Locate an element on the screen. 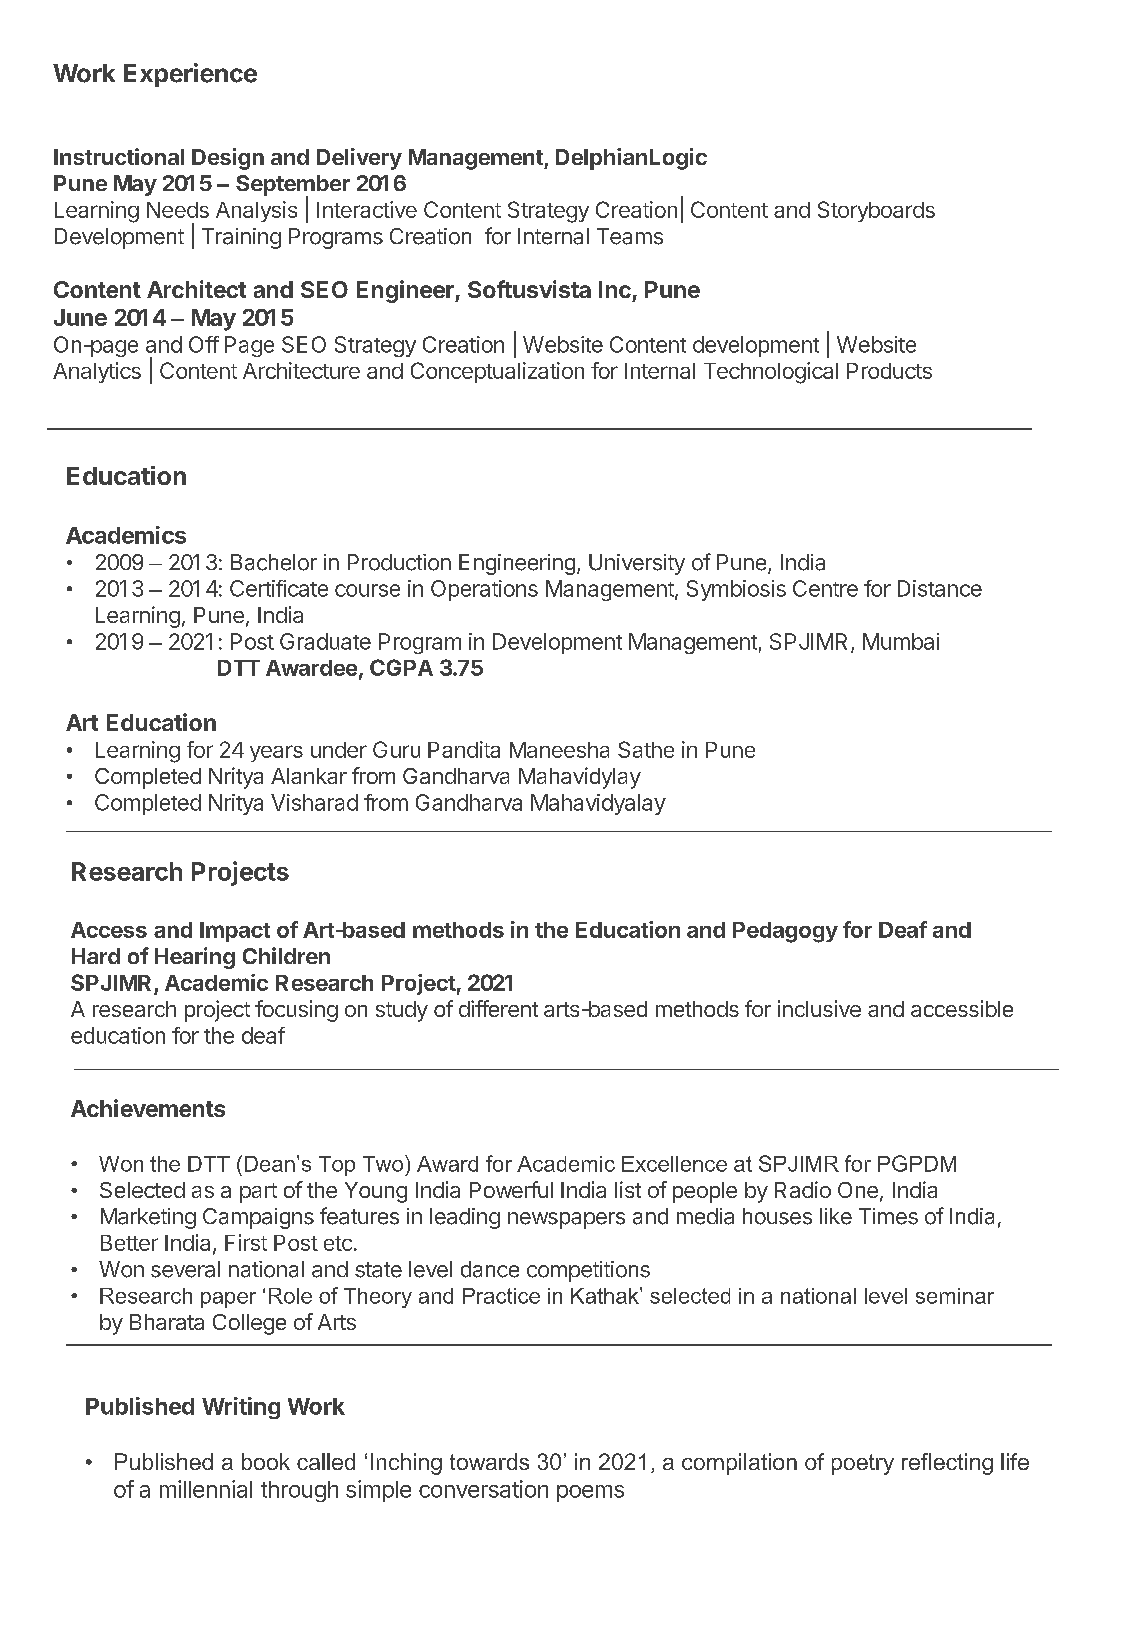 The height and width of the screenshot is (1636, 1133). Mumbai is located at coordinates (901, 641).
